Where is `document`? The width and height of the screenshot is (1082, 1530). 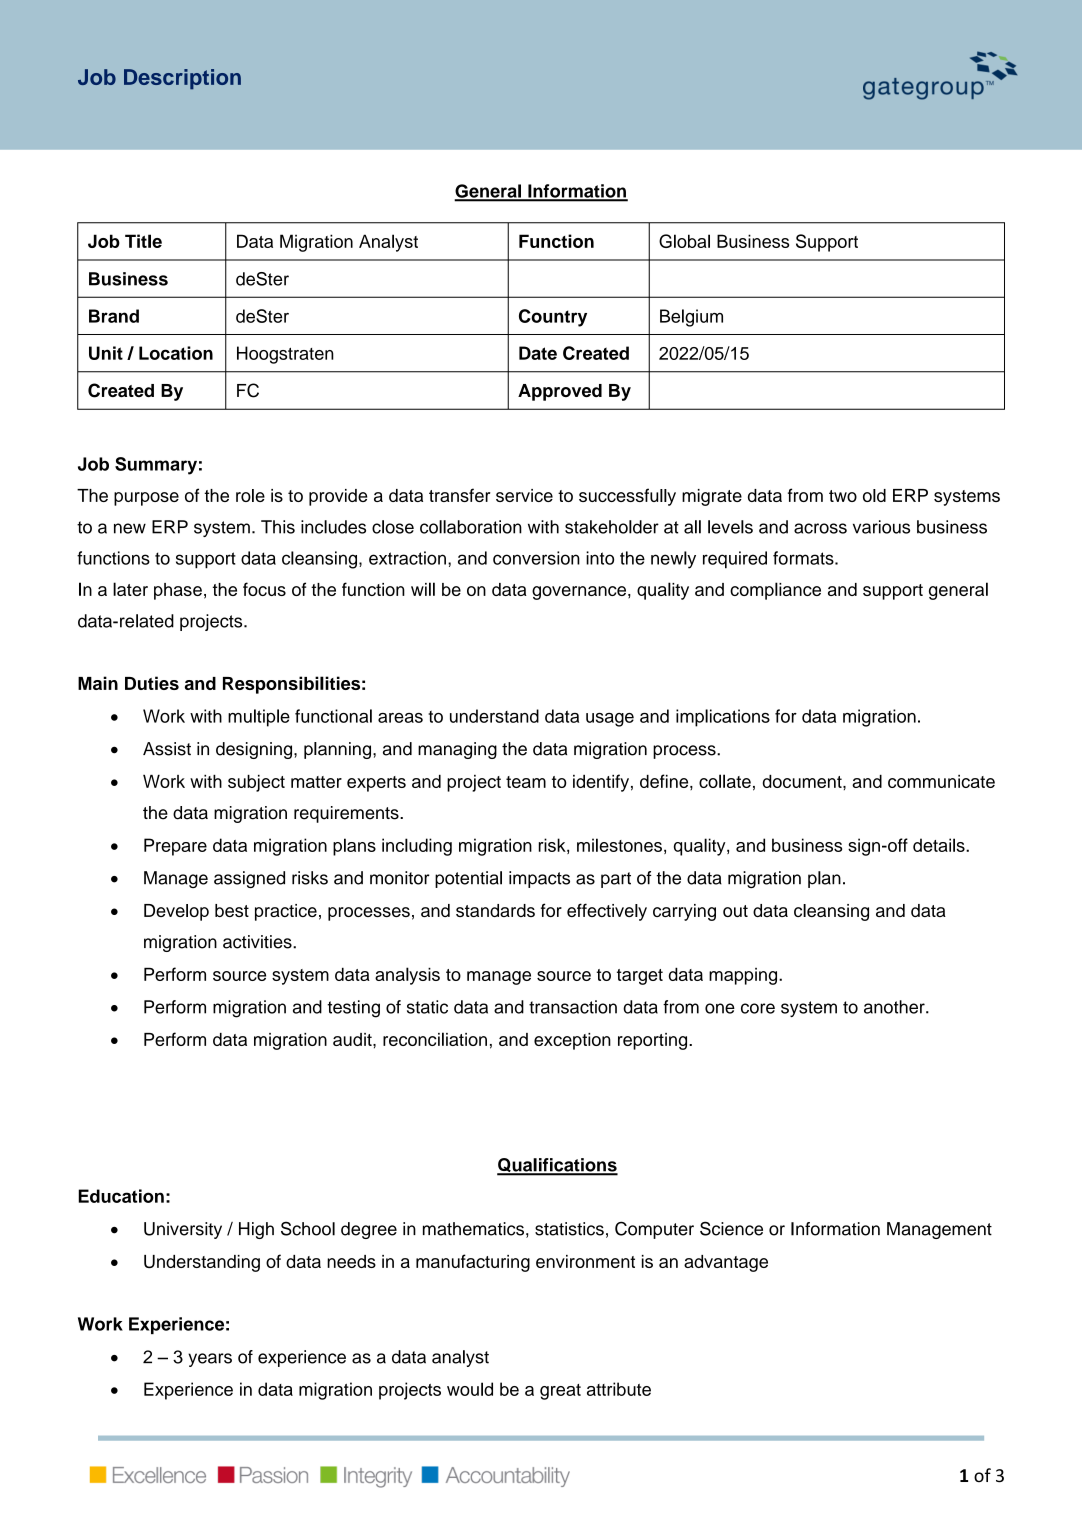 document is located at coordinates (803, 781).
